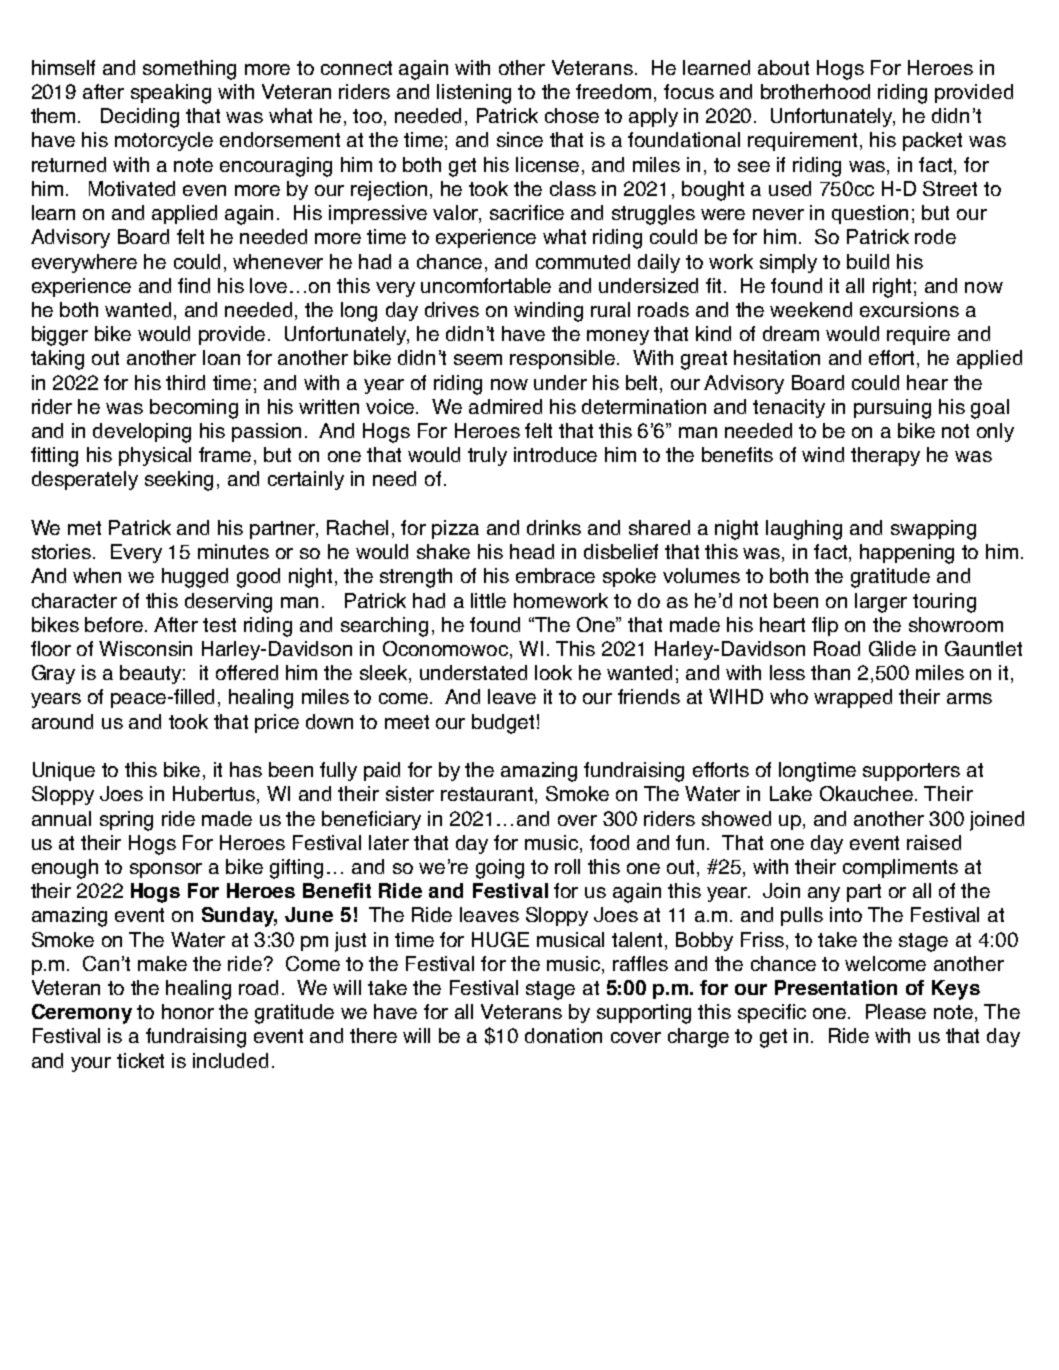  Describe the element at coordinates (171, 94) in the screenshot. I see `speaking` at that location.
